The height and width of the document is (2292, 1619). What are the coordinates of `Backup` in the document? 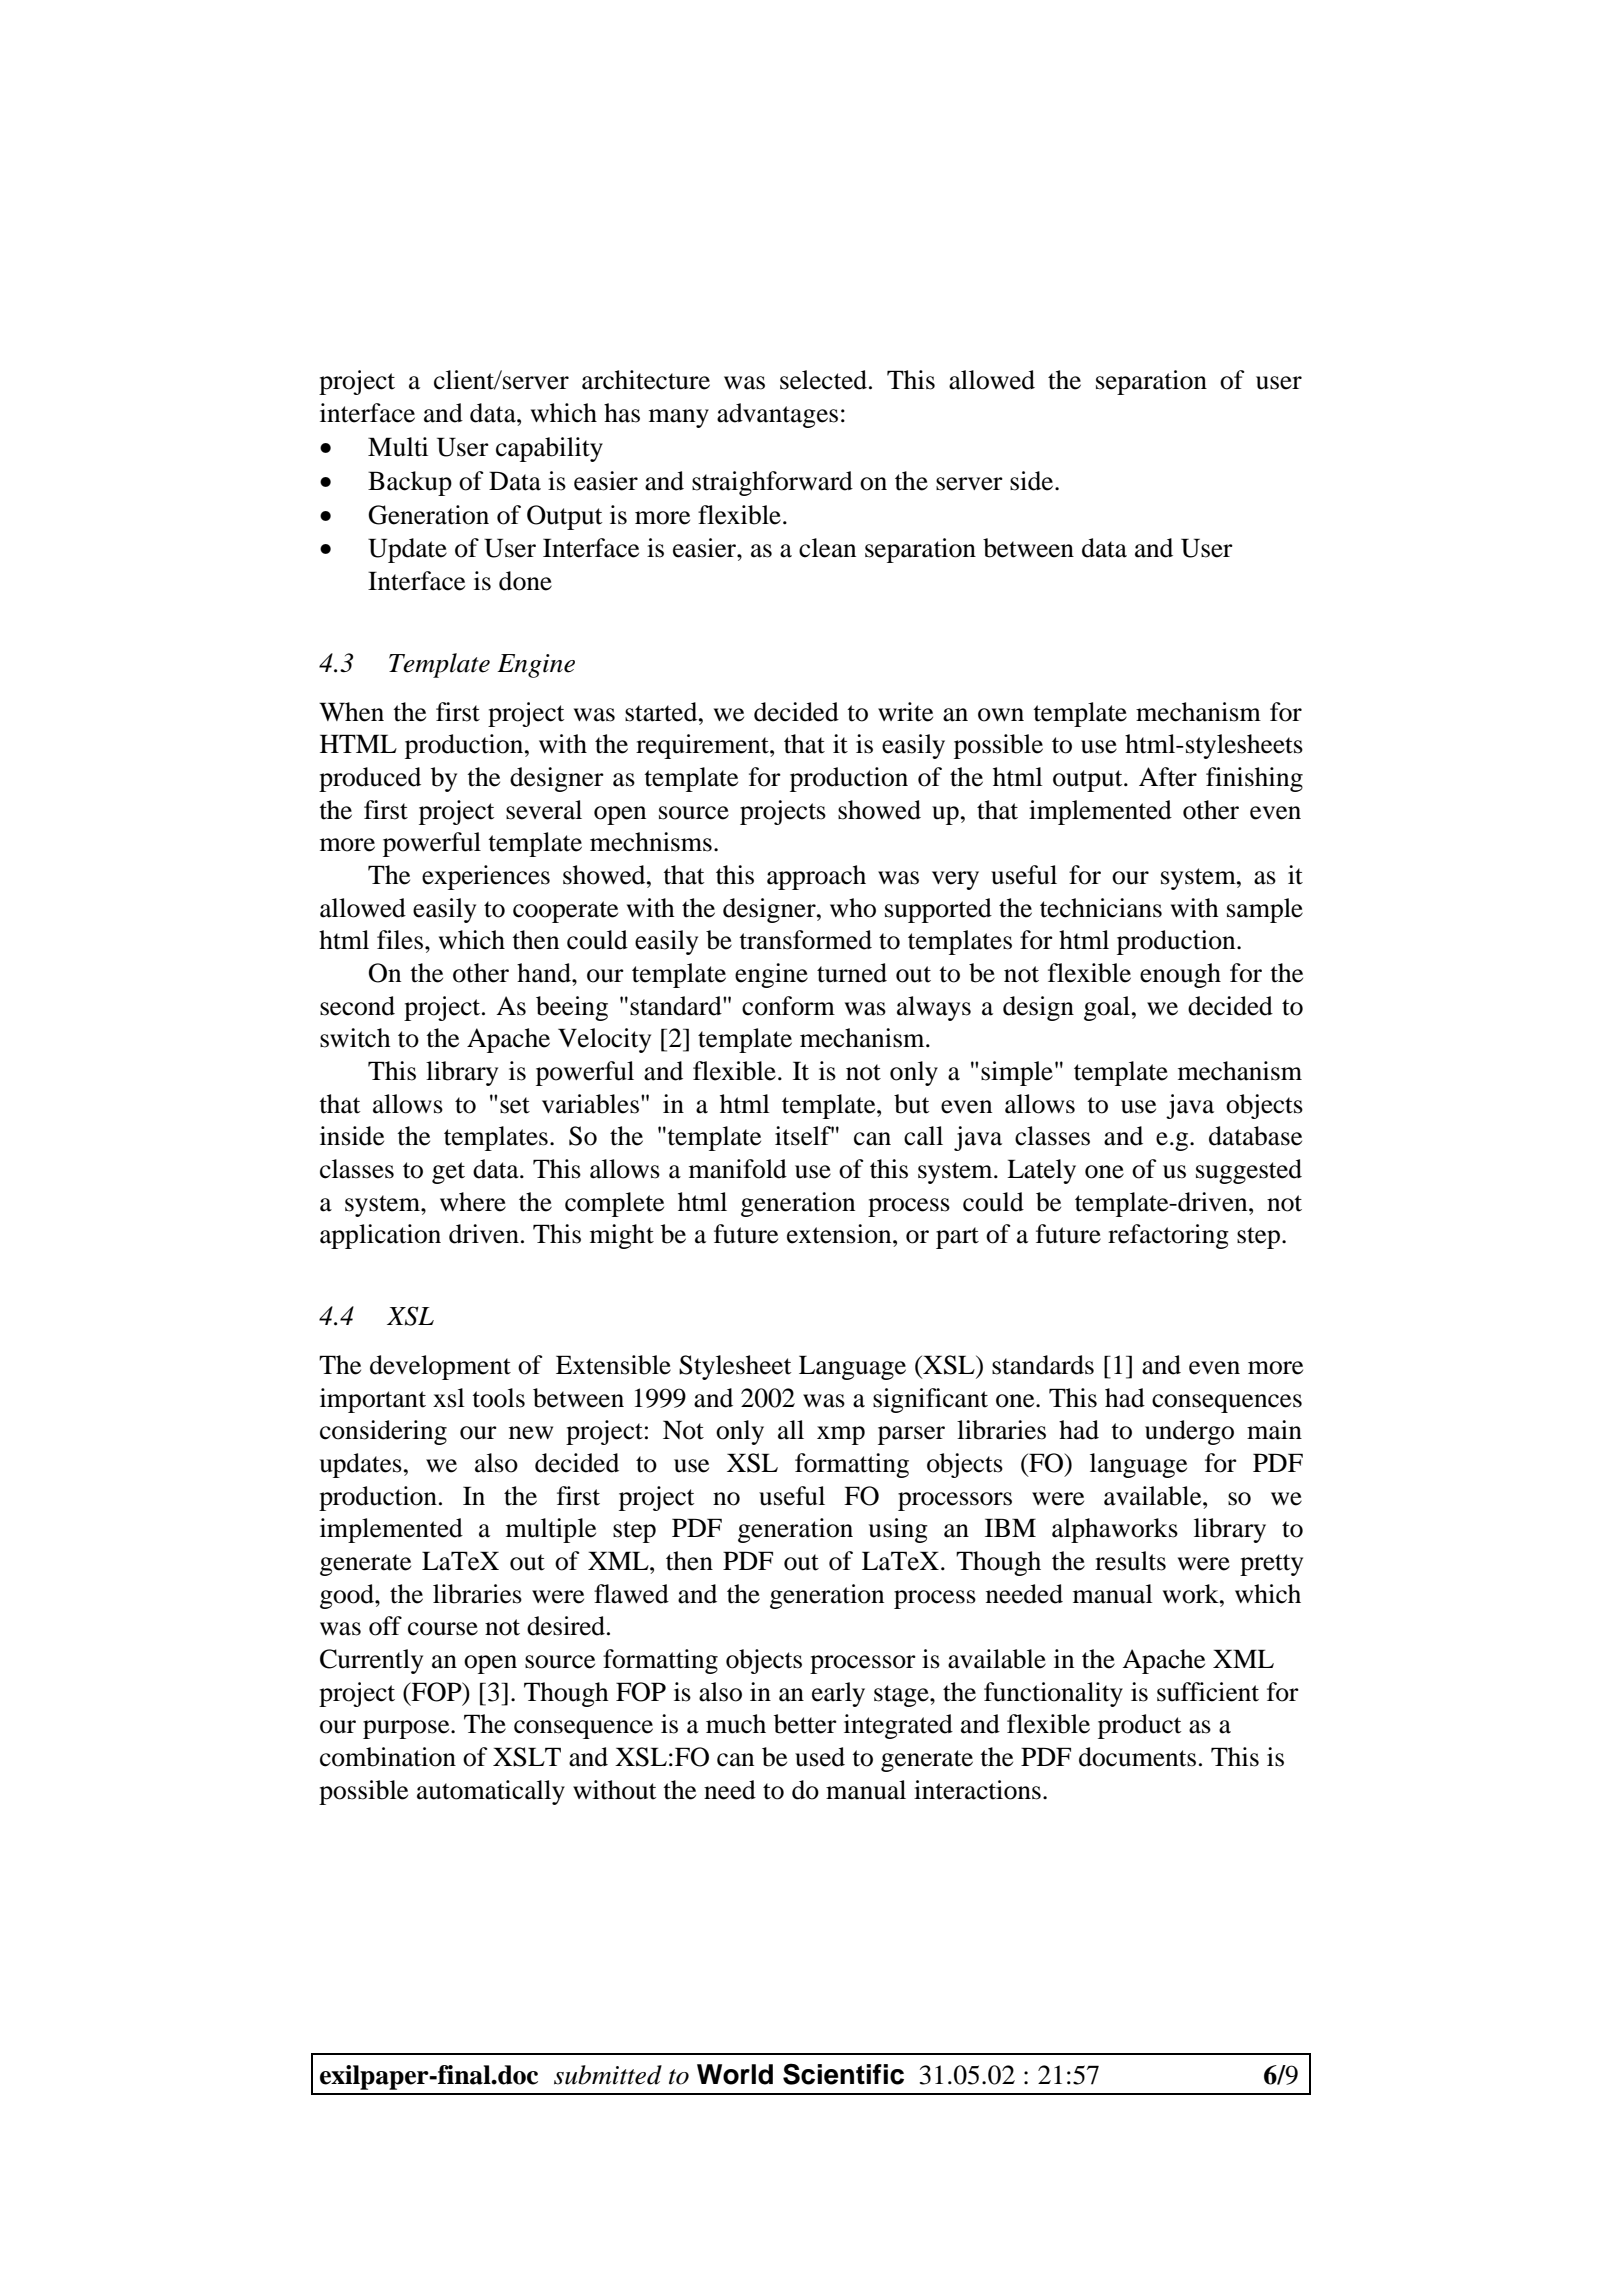 It's located at (410, 483).
